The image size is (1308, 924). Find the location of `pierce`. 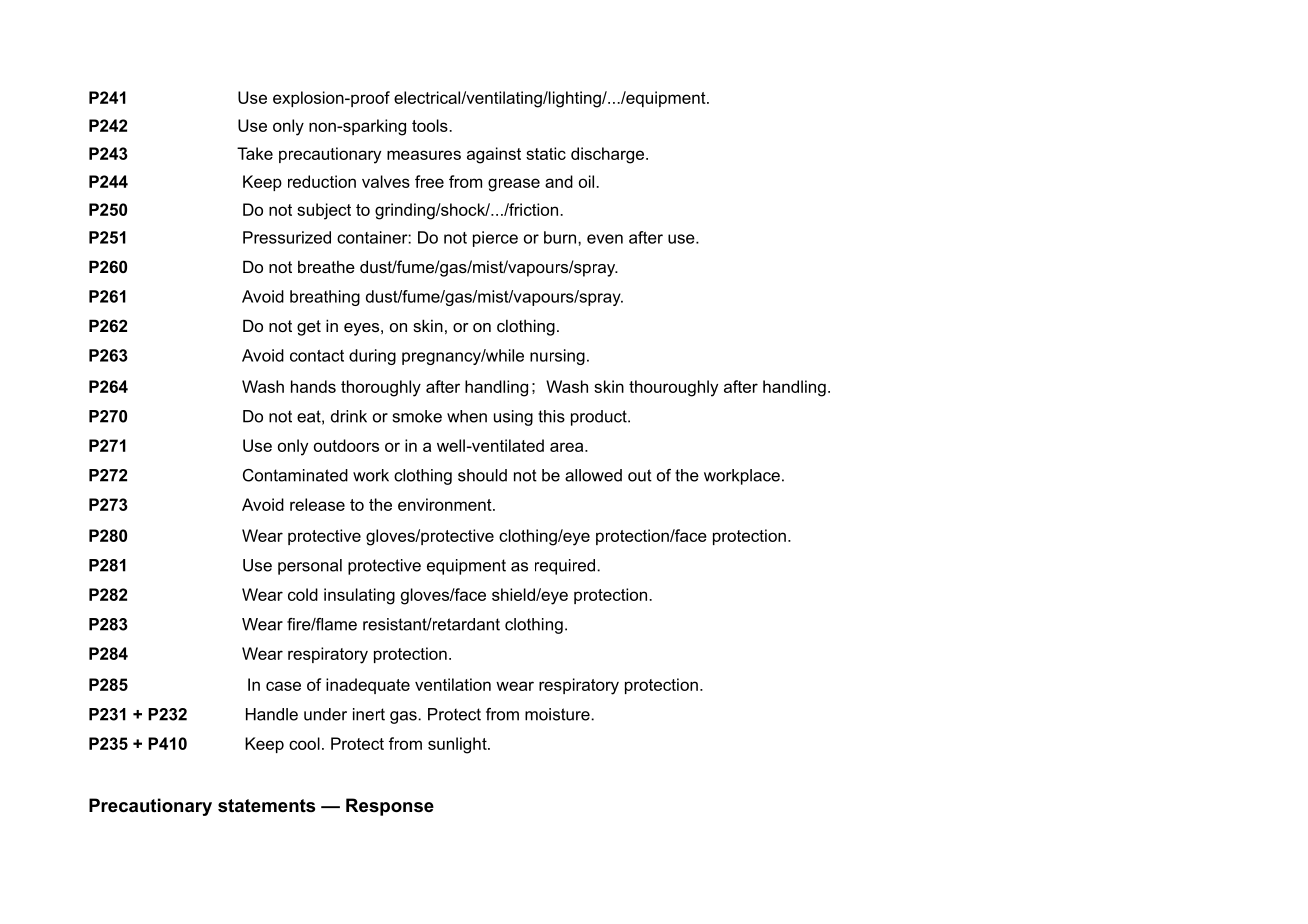

pierce is located at coordinates (495, 239).
